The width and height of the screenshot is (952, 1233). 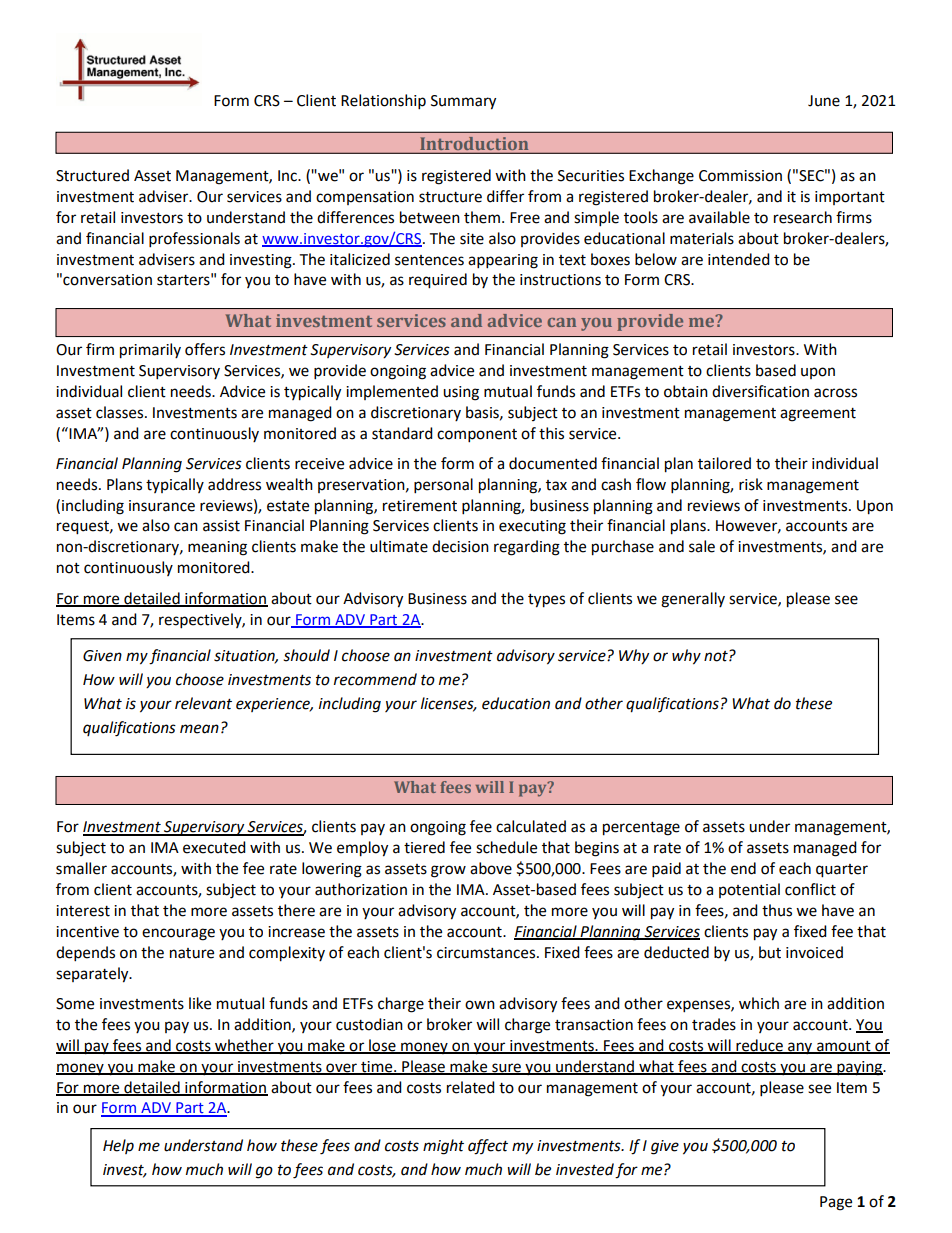 What do you see at coordinates (777, 910) in the screenshot?
I see `thus` at bounding box center [777, 910].
